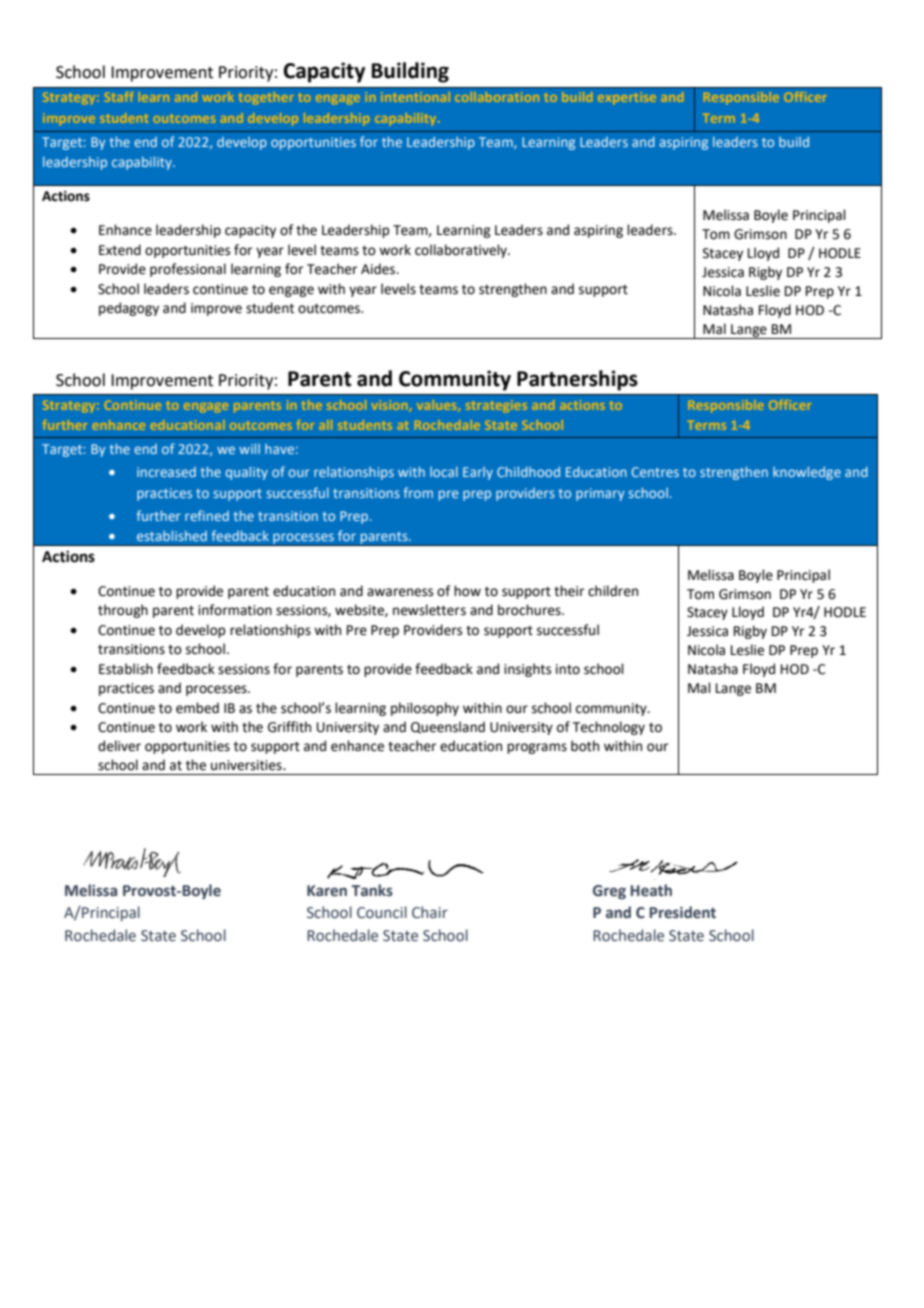 The height and width of the page is (1308, 924). What do you see at coordinates (235, 610) in the page?
I see `information` at bounding box center [235, 610].
